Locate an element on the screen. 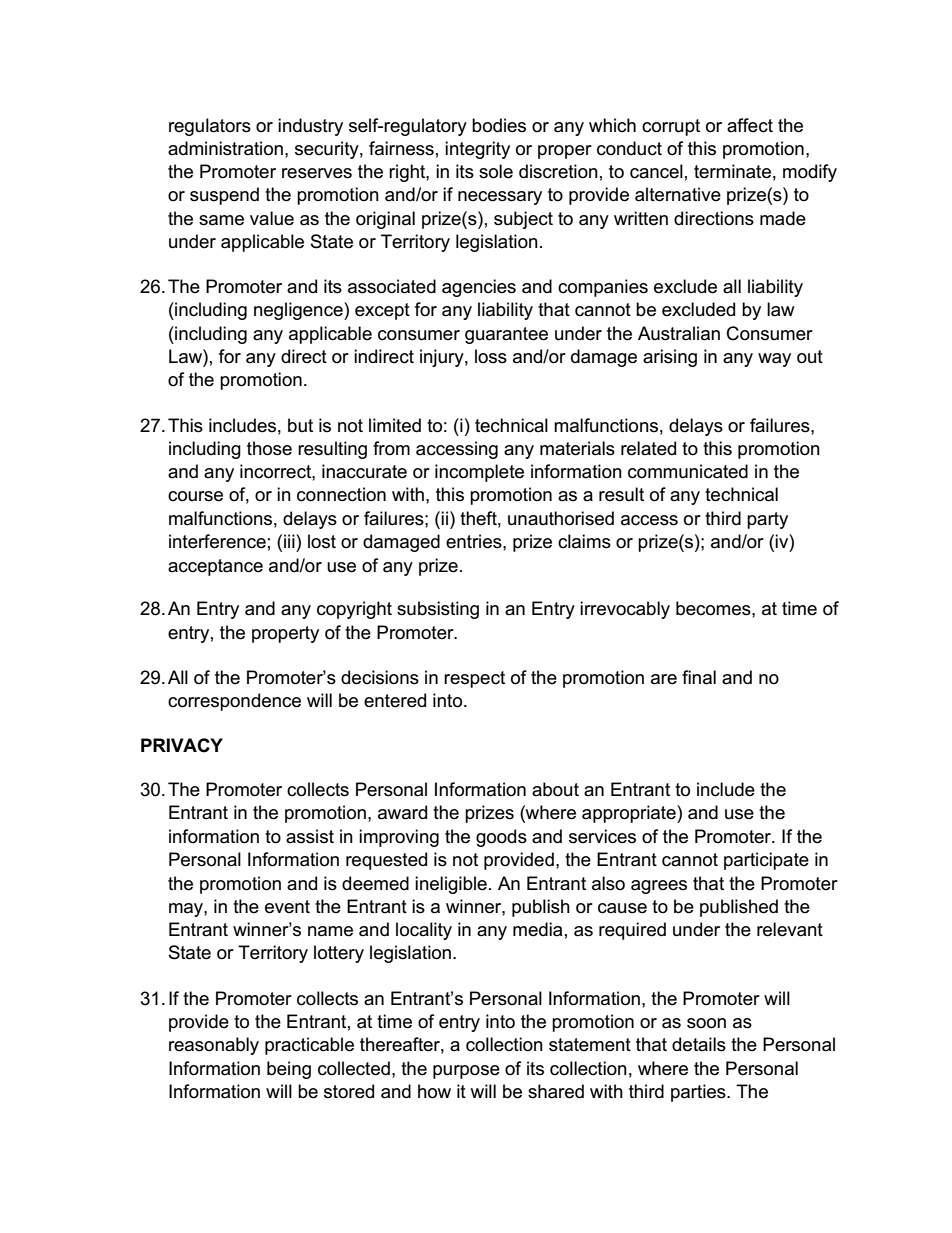  acceptance is located at coordinates (215, 567).
